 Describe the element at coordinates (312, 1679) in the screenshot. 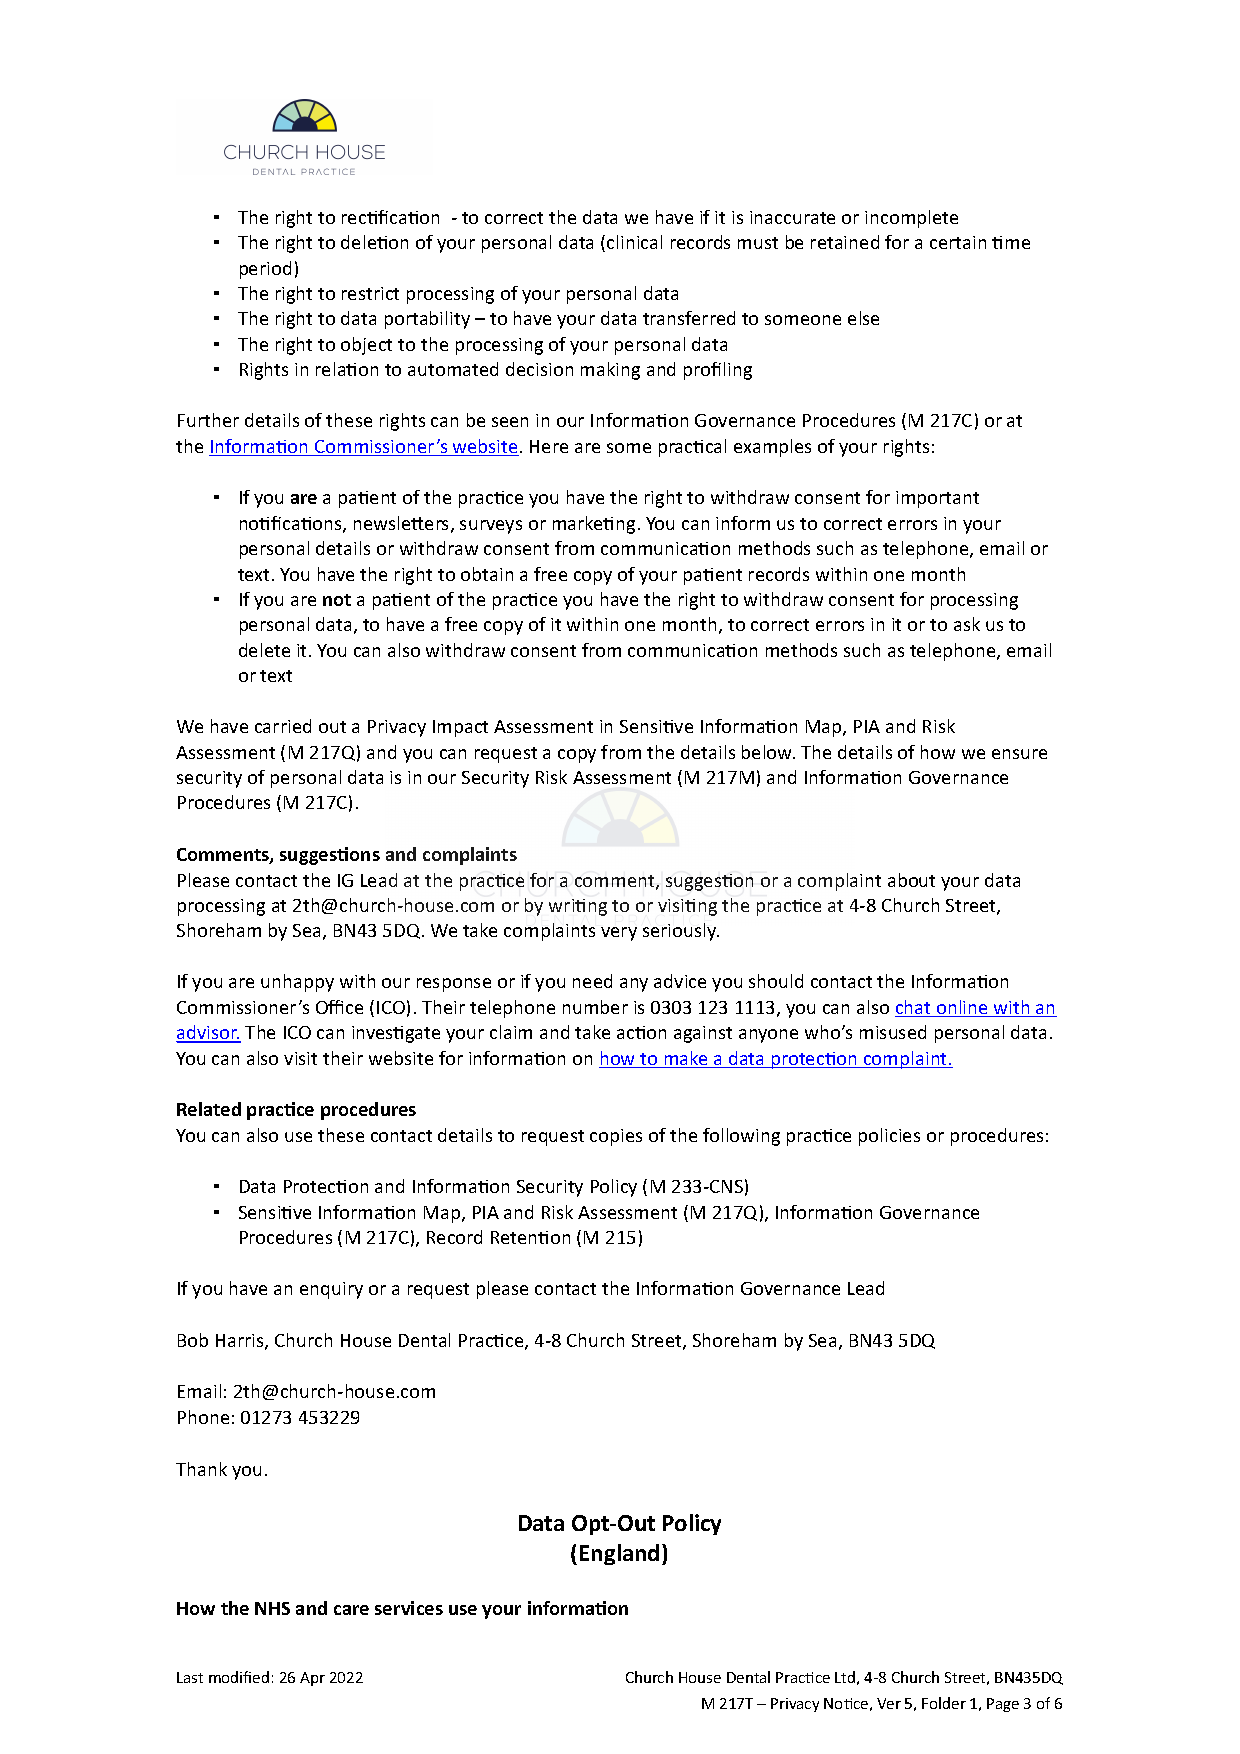

I see `Apr` at that location.
